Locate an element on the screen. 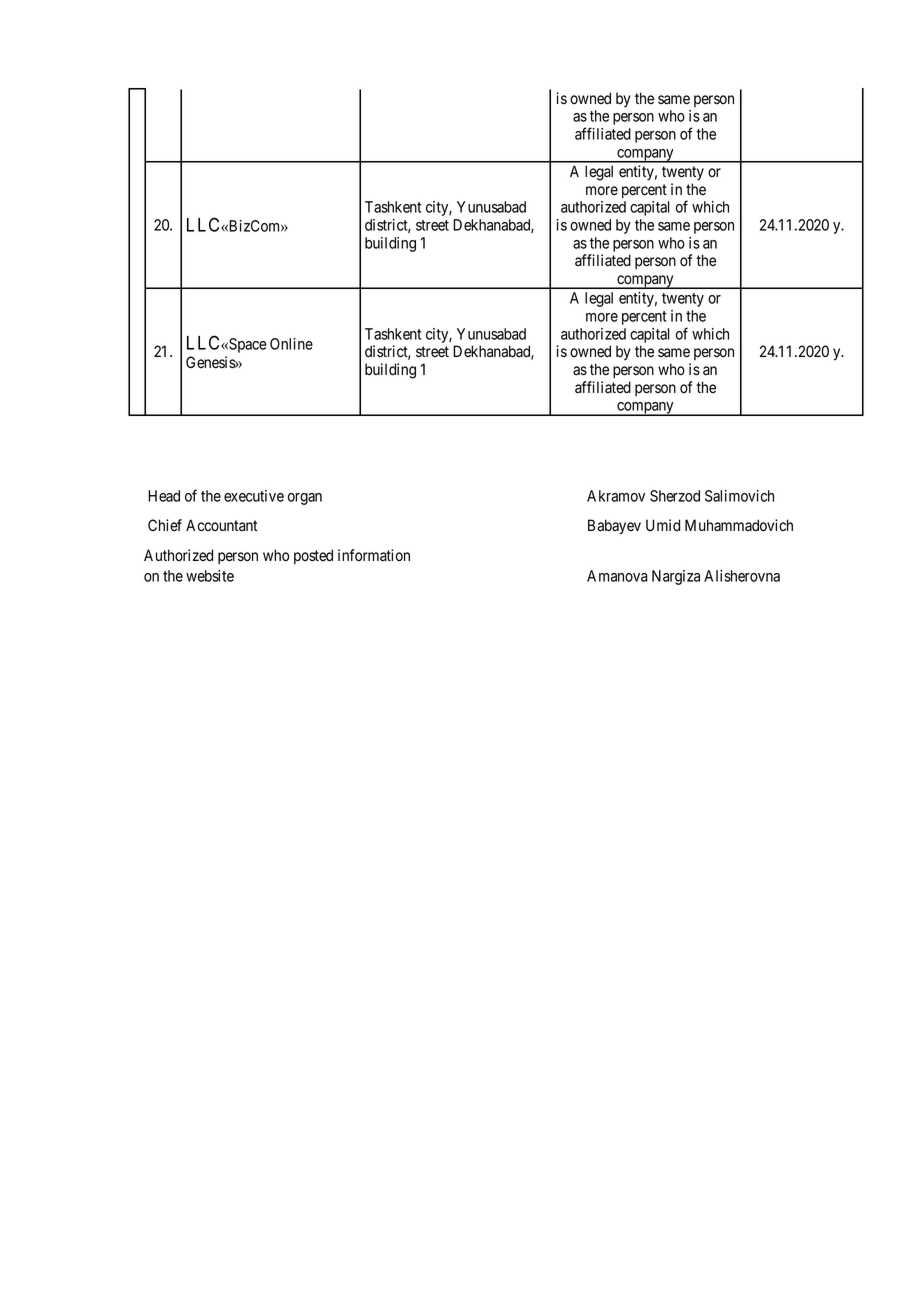 The height and width of the screenshot is (1308, 924). posted is located at coordinates (313, 556).
